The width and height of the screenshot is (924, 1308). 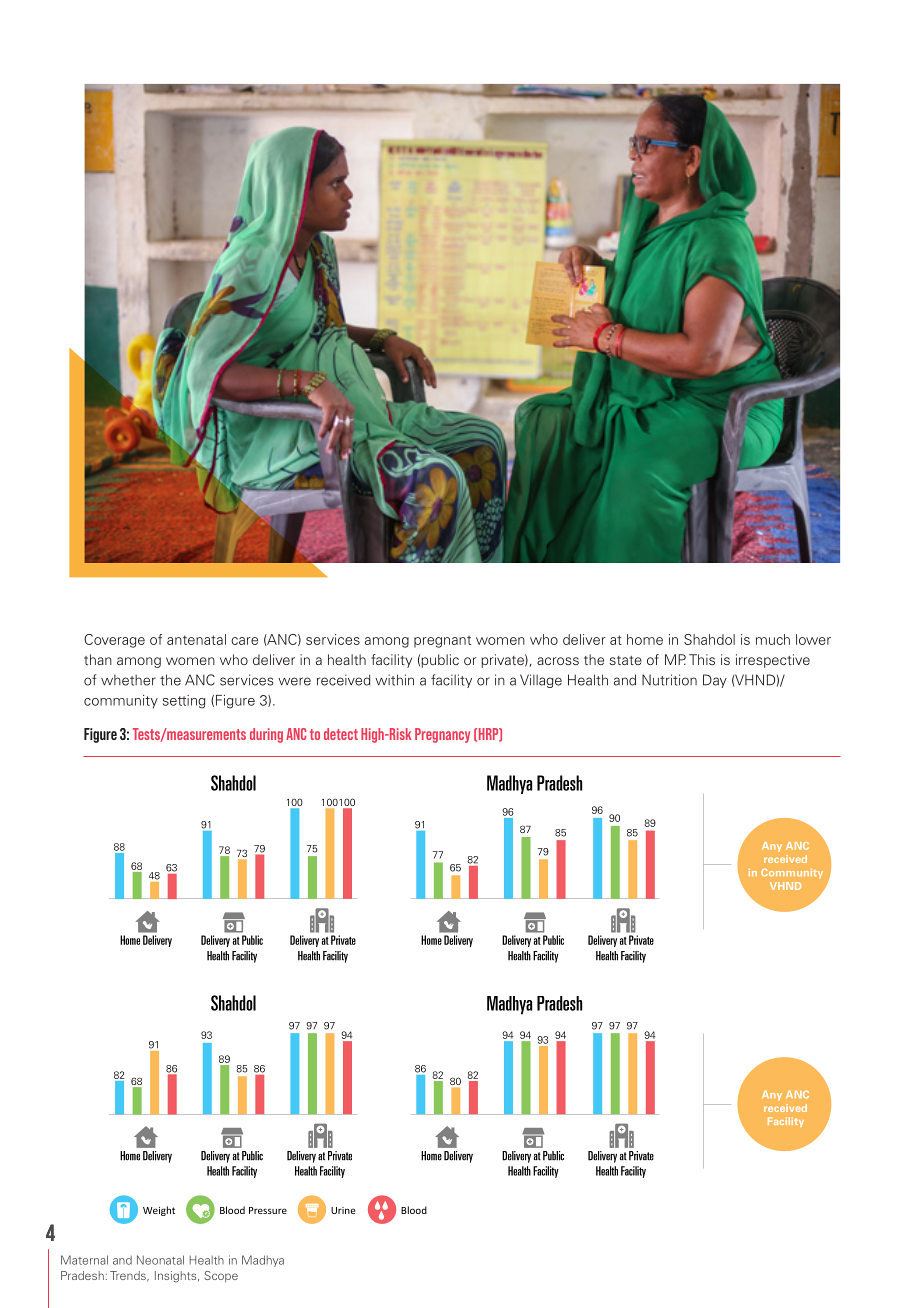 I want to click on Pressure, so click(x=268, y=1210).
